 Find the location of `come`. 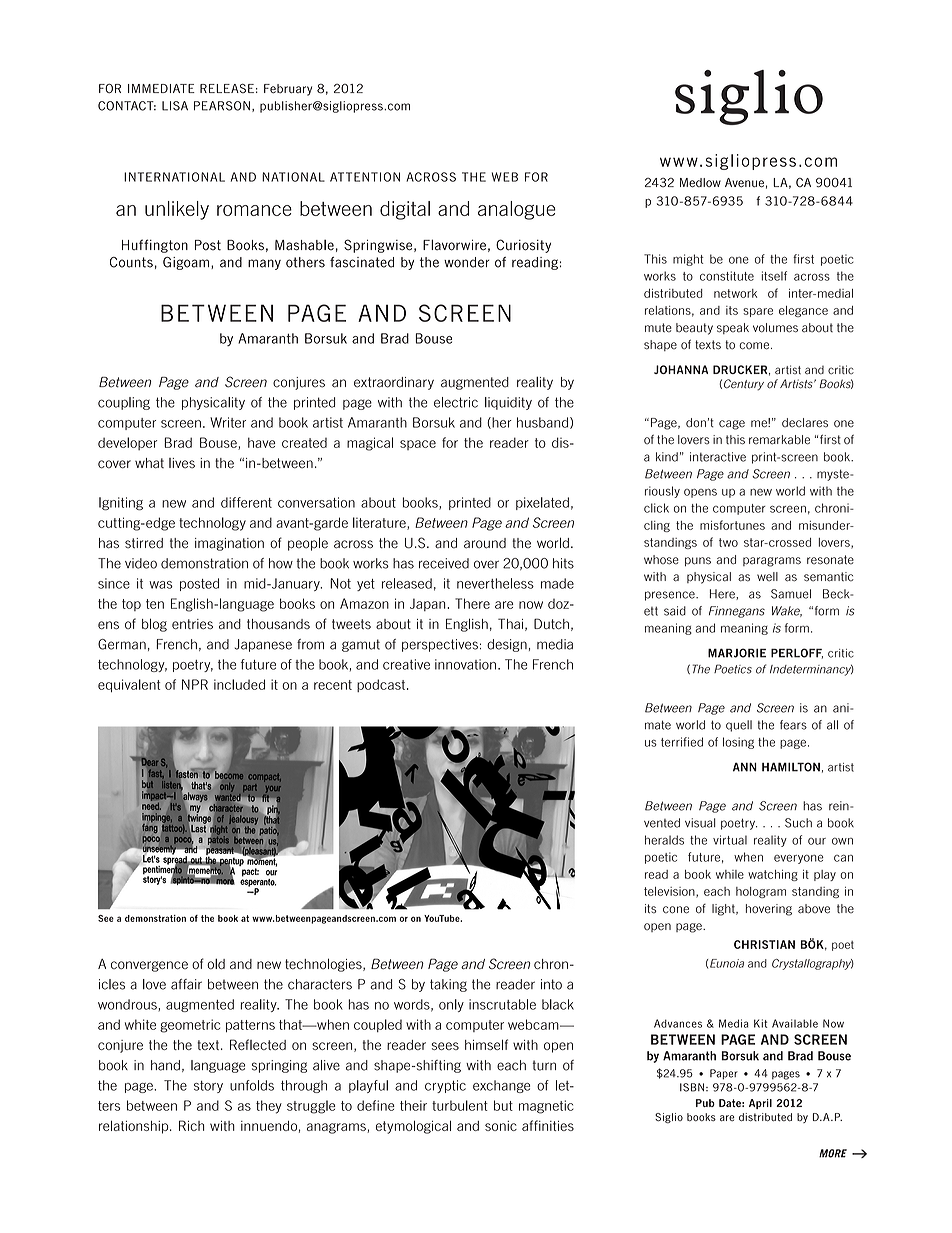

come is located at coordinates (755, 346).
